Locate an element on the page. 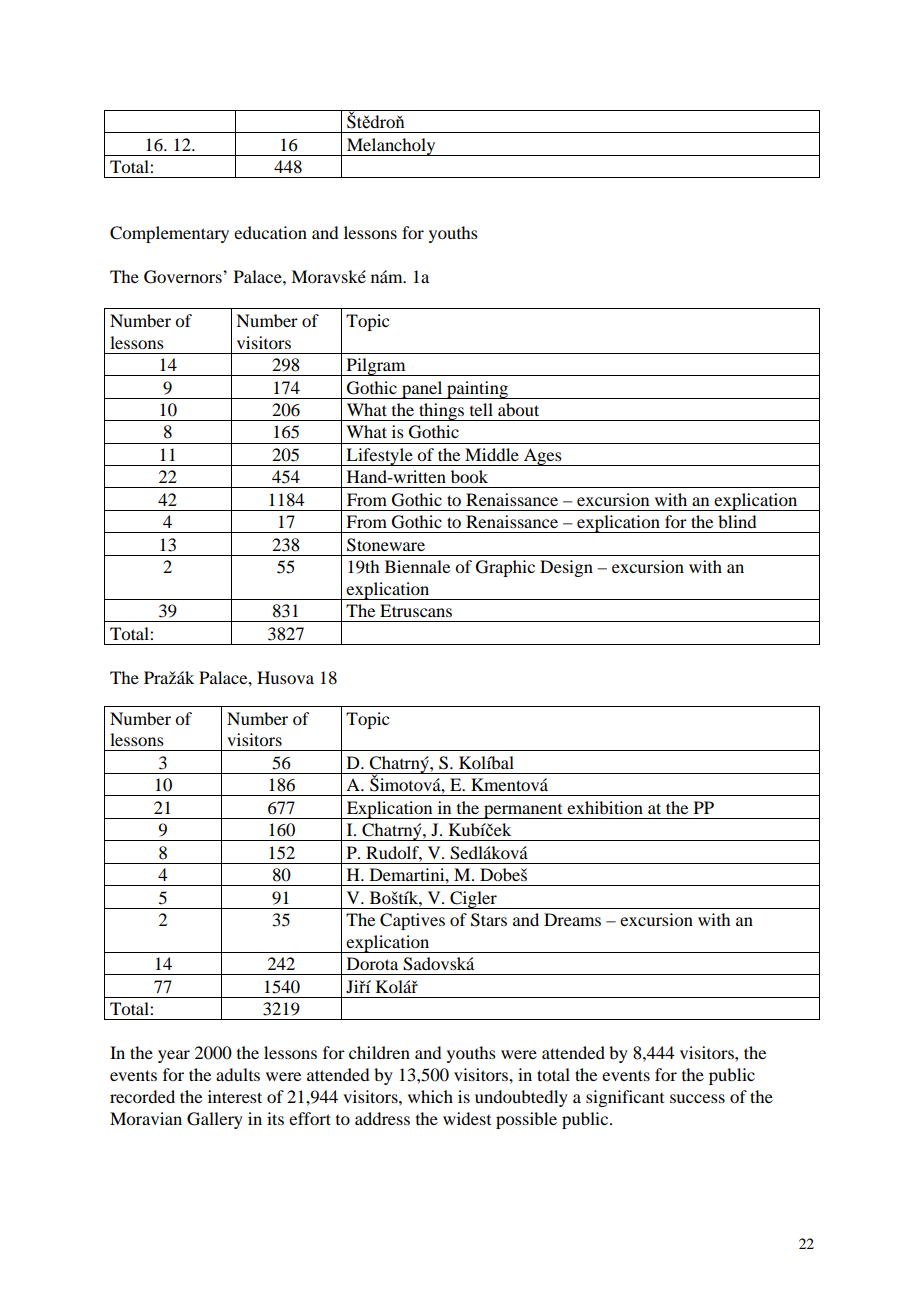  Melancholy is located at coordinates (391, 147).
